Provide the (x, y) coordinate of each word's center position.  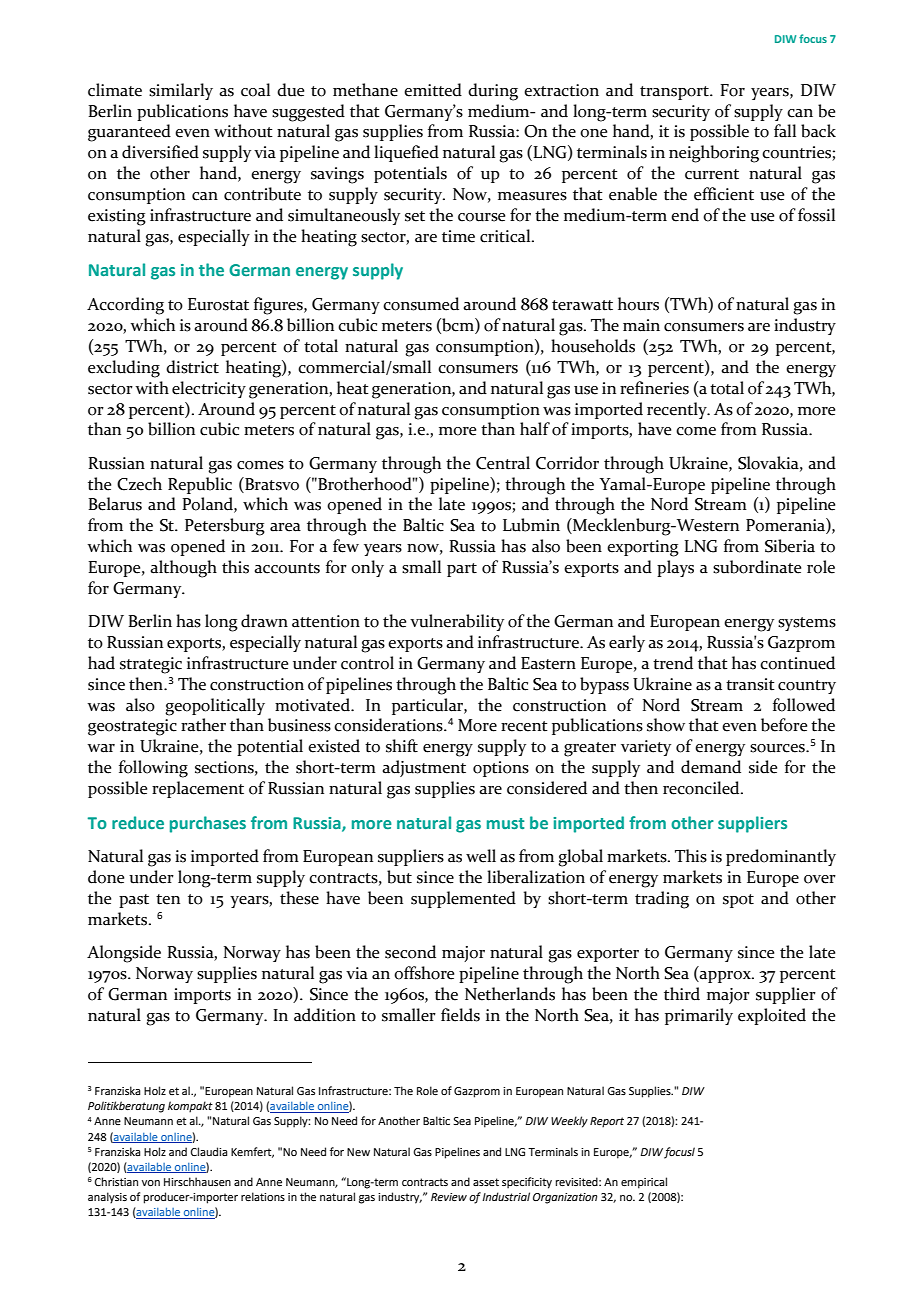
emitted (433, 90)
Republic (200, 485)
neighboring (714, 154)
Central (503, 463)
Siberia (790, 546)
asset (486, 1182)
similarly (181, 91)
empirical (644, 1183)
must (505, 823)
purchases (208, 824)
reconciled (702, 788)
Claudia (209, 1151)
